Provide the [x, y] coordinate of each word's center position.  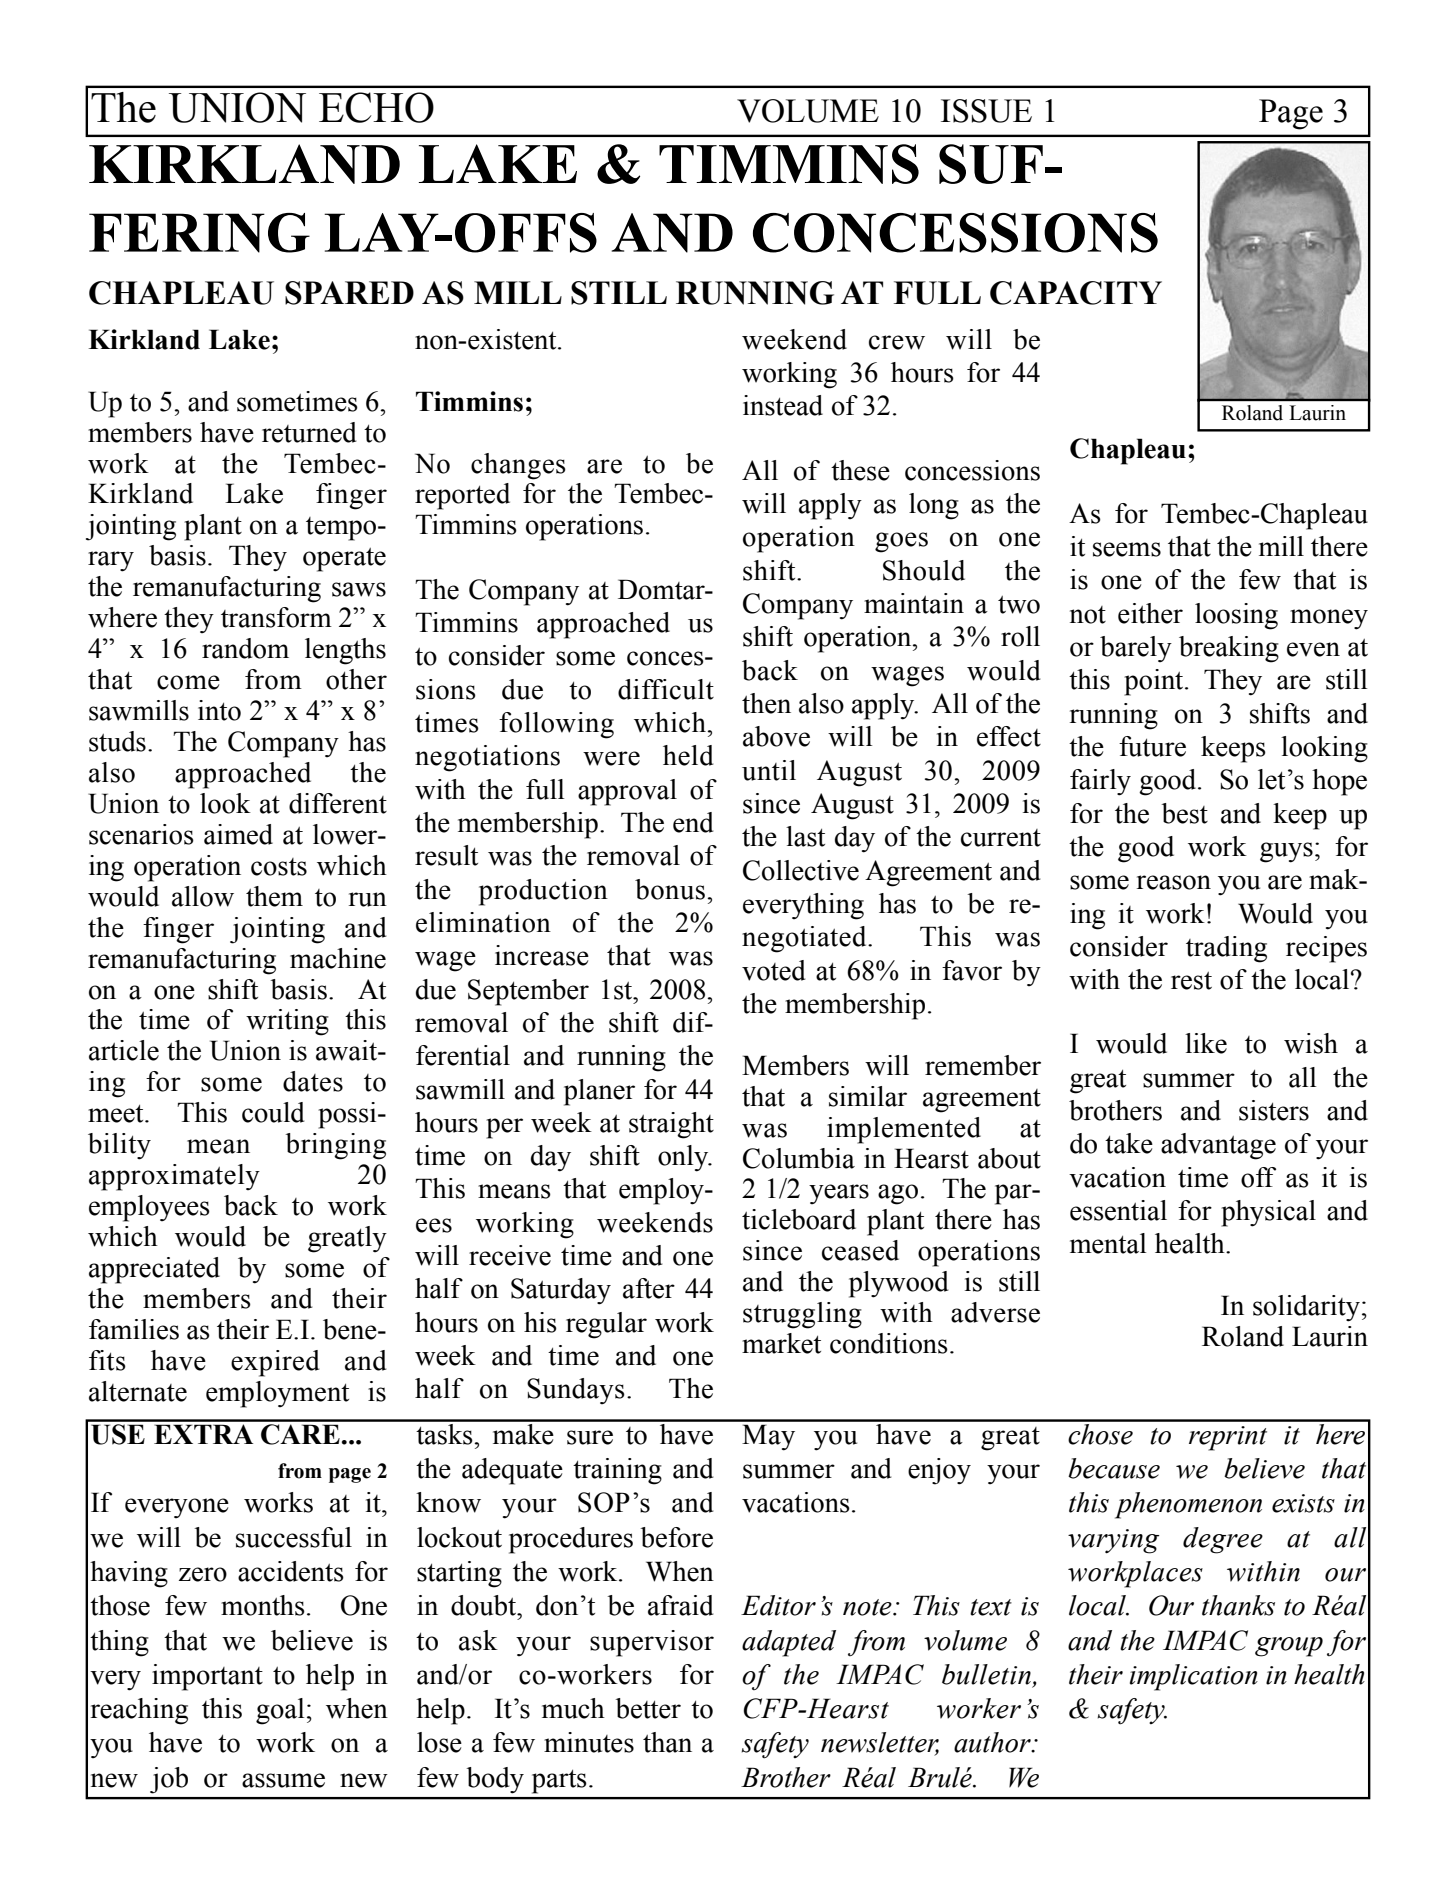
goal [280, 1711]
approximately [174, 1177]
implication [1194, 1677]
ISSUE [986, 111]
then [766, 703]
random [245, 648]
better [648, 1708]
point [1155, 682]
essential [1118, 1210]
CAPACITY [1076, 293]
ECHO [376, 107]
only [684, 1158]
